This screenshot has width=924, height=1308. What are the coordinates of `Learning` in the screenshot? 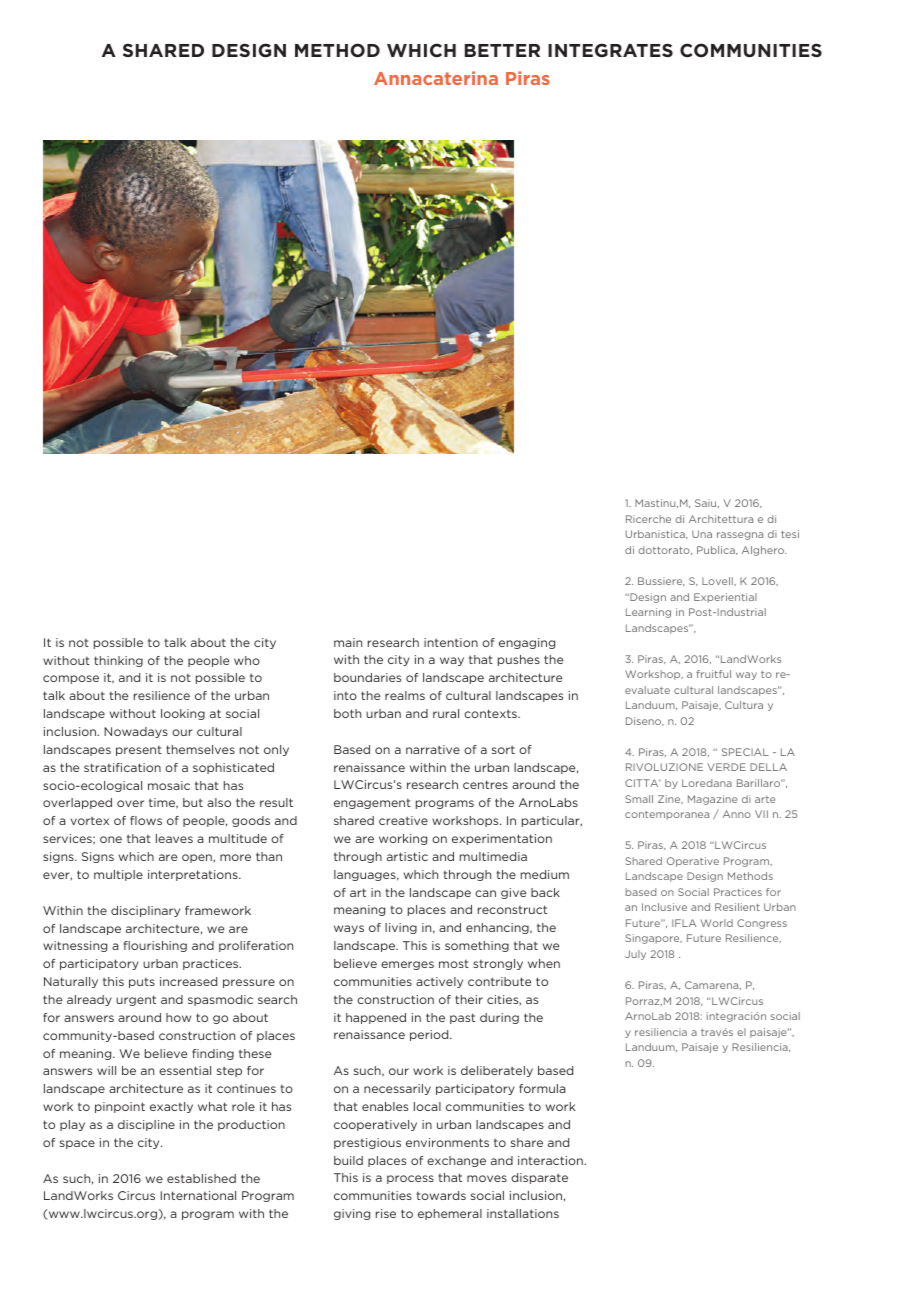 It's located at (648, 613).
